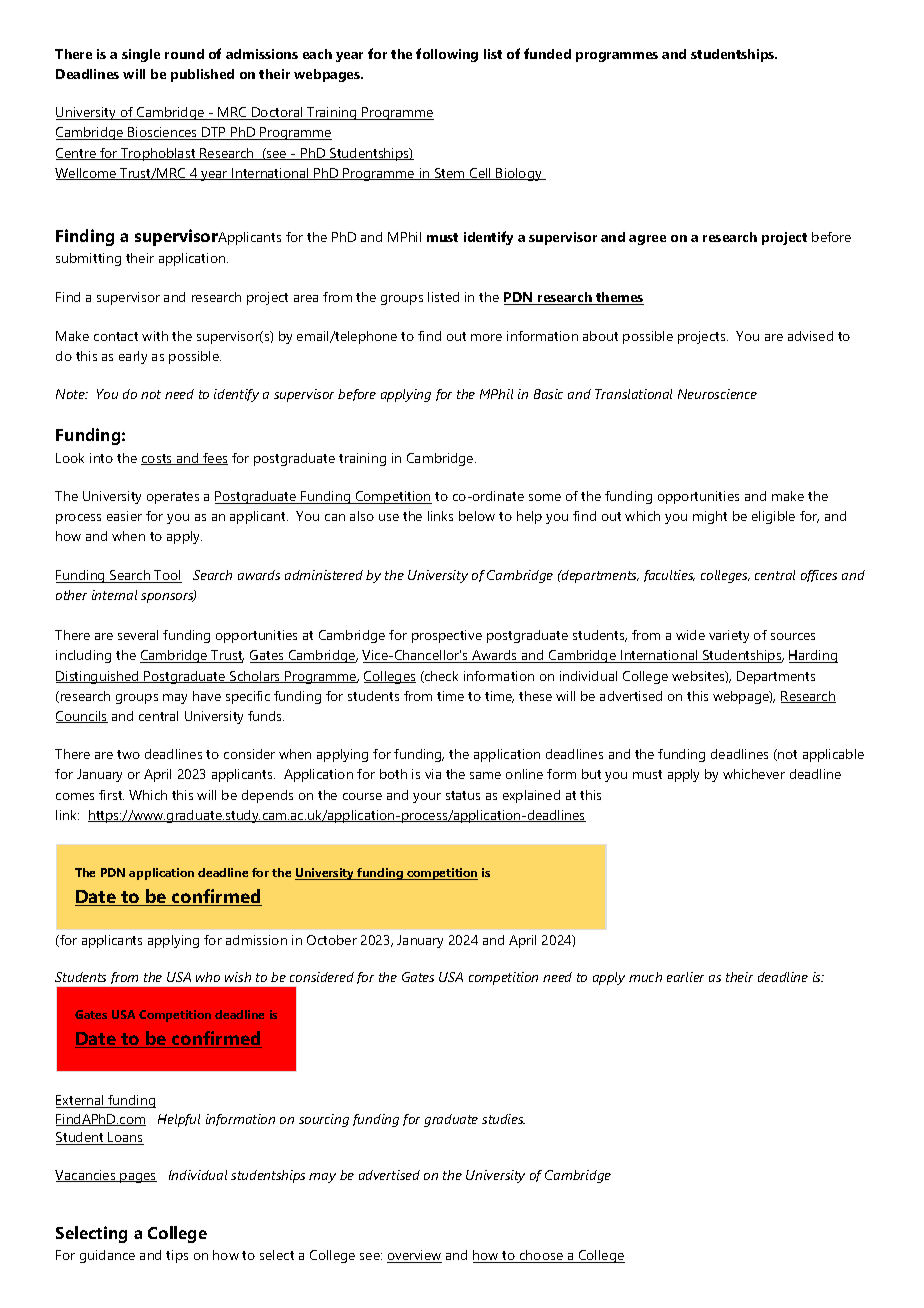 The width and height of the page is (924, 1308). I want to click on published, so click(202, 75).
